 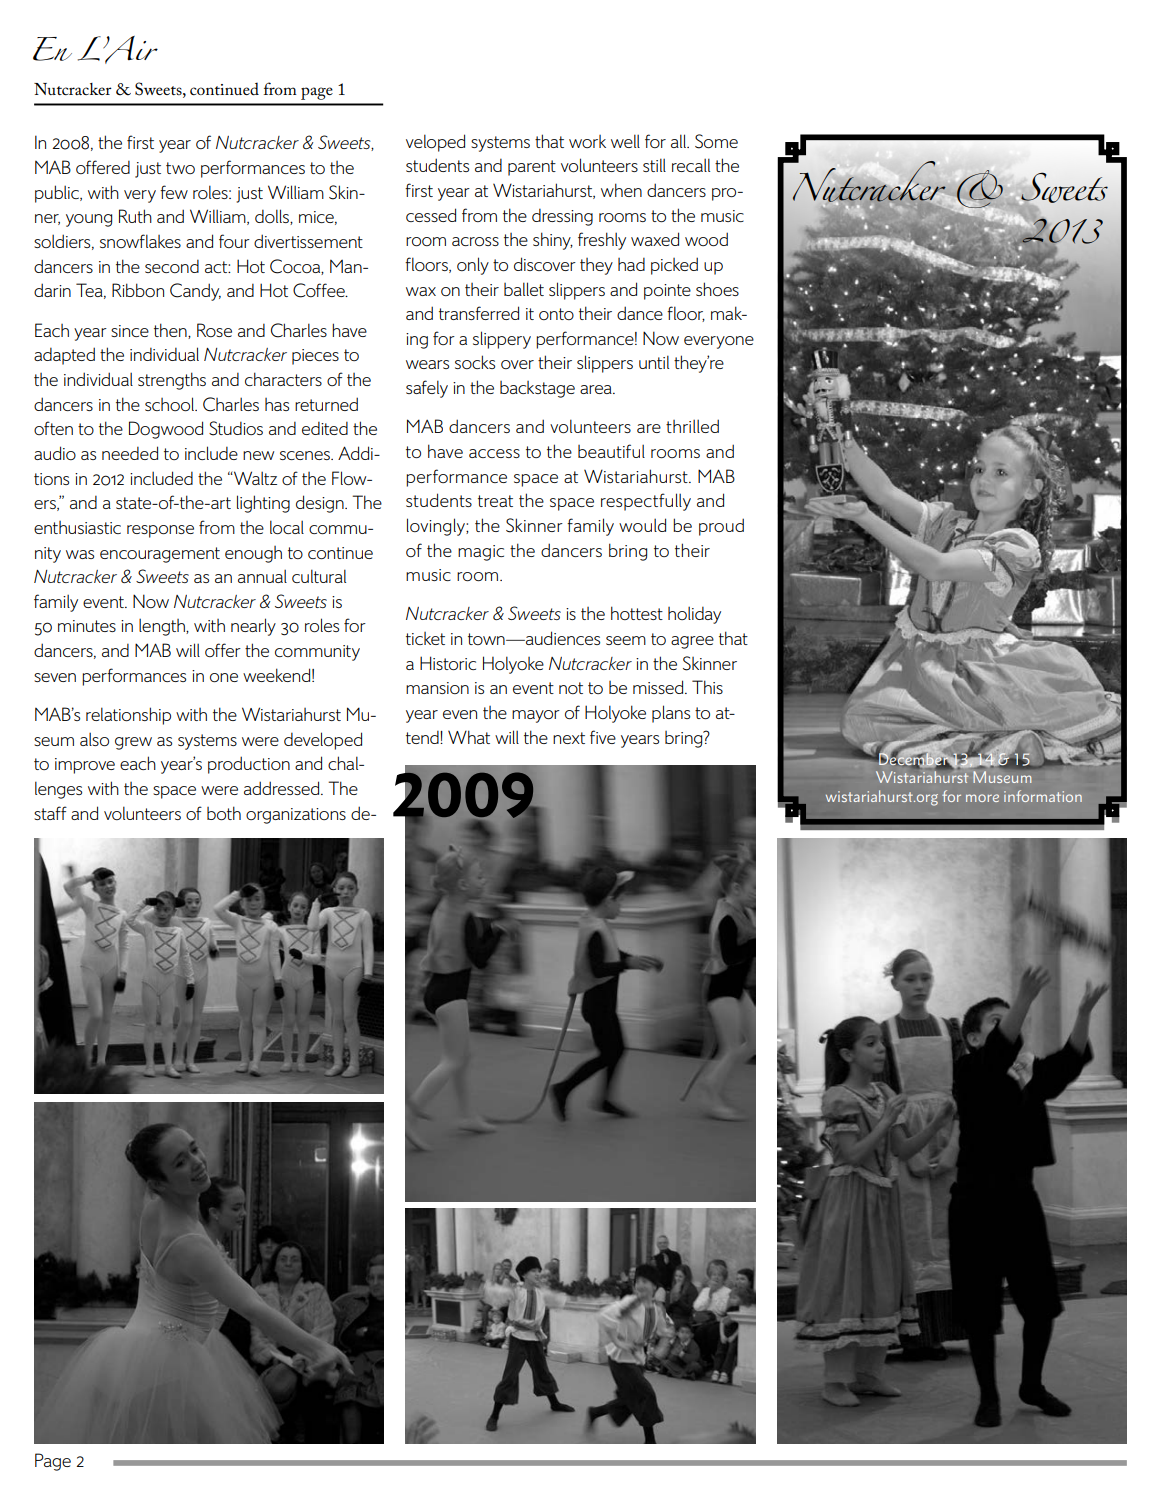 What do you see at coordinates (716, 141) in the page?
I see `Some` at bounding box center [716, 141].
